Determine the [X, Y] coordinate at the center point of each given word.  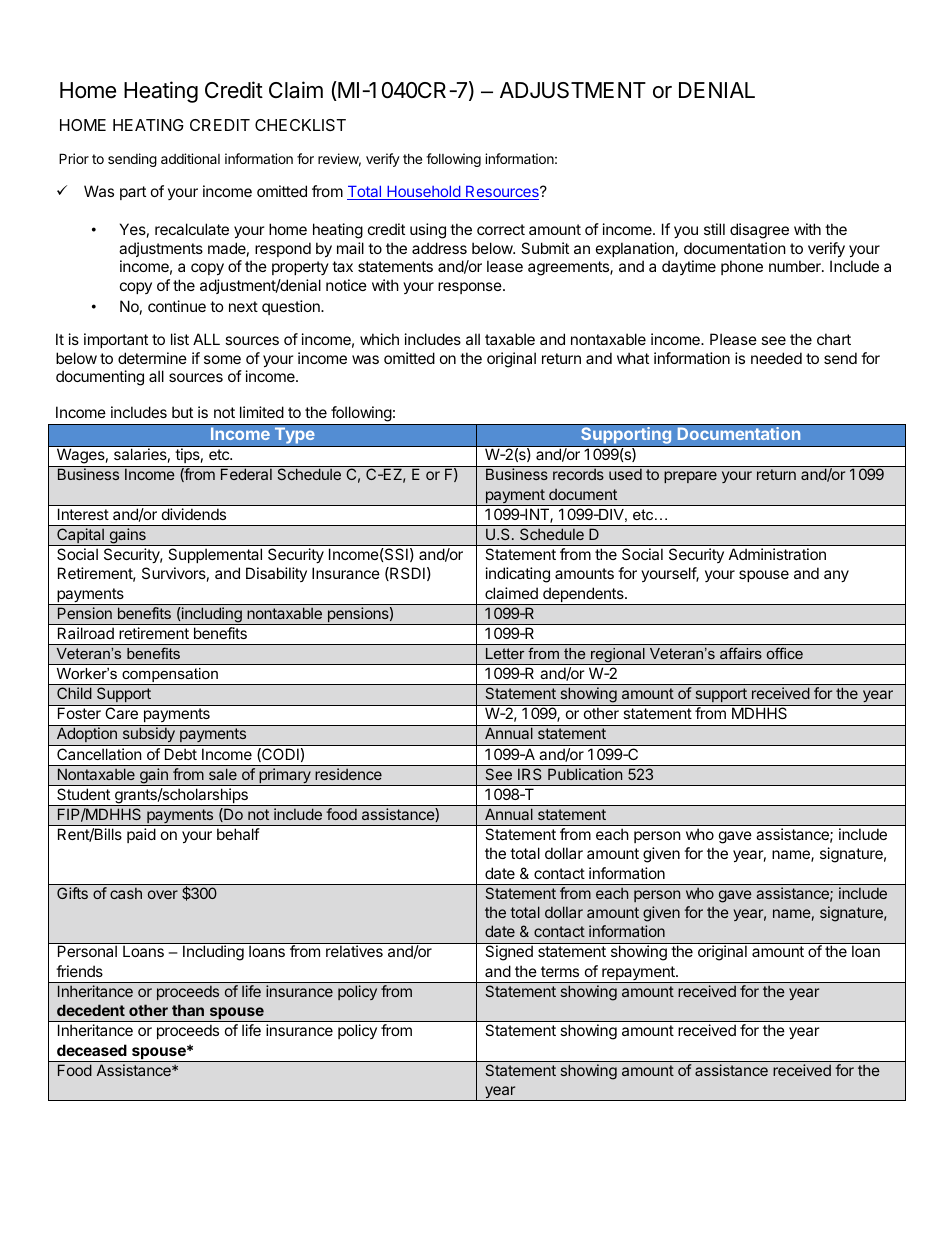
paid [141, 835]
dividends [194, 514]
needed [776, 358]
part [133, 193]
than [188, 1010]
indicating [518, 575]
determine [152, 358]
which [379, 339]
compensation [170, 676]
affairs [741, 653]
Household [423, 193]
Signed [509, 952]
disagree [759, 231]
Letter [505, 653]
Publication [585, 774]
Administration [777, 554]
